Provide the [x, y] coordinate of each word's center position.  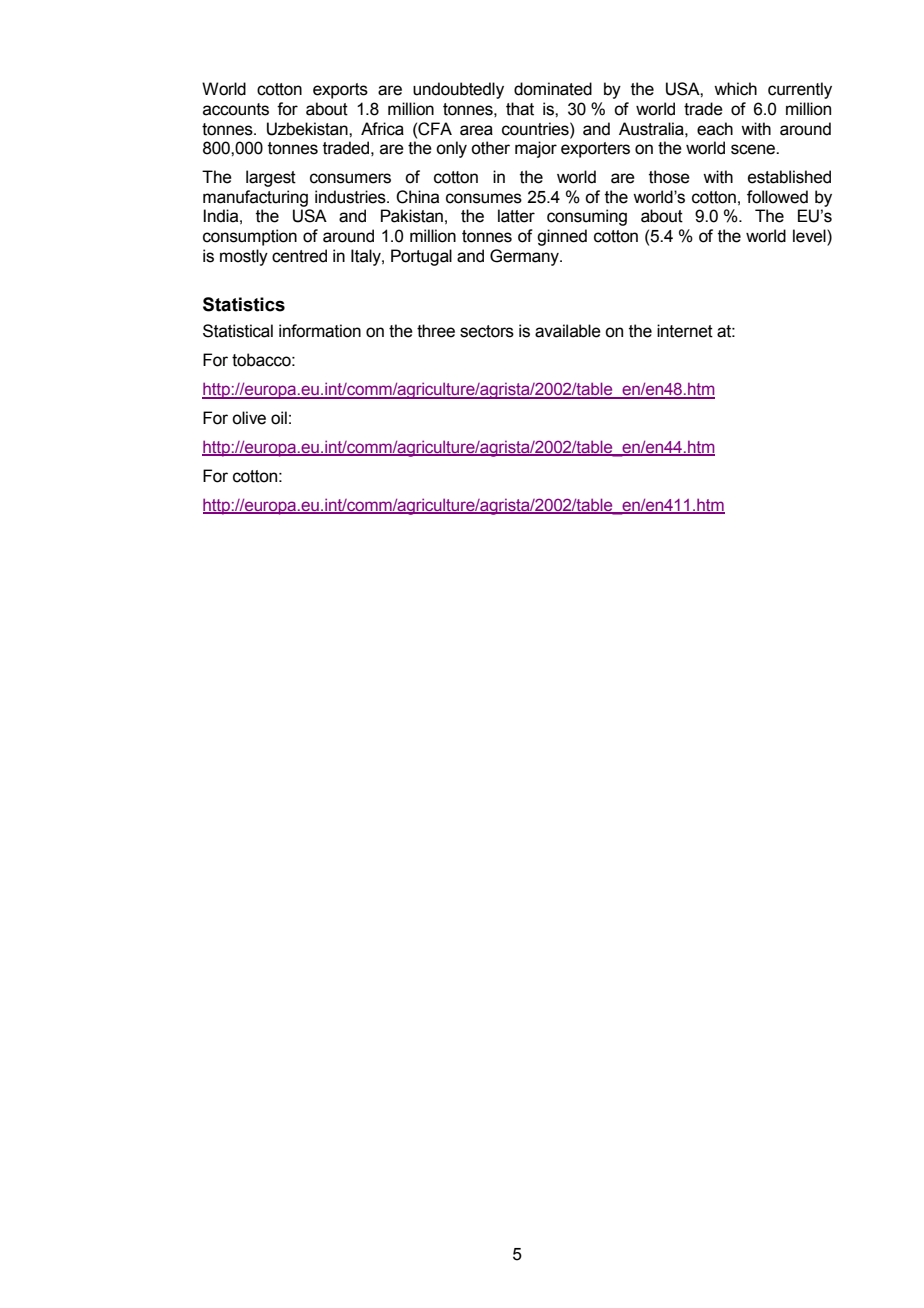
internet [685, 331]
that [520, 109]
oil [279, 418]
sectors [487, 331]
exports [340, 91]
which [735, 89]
